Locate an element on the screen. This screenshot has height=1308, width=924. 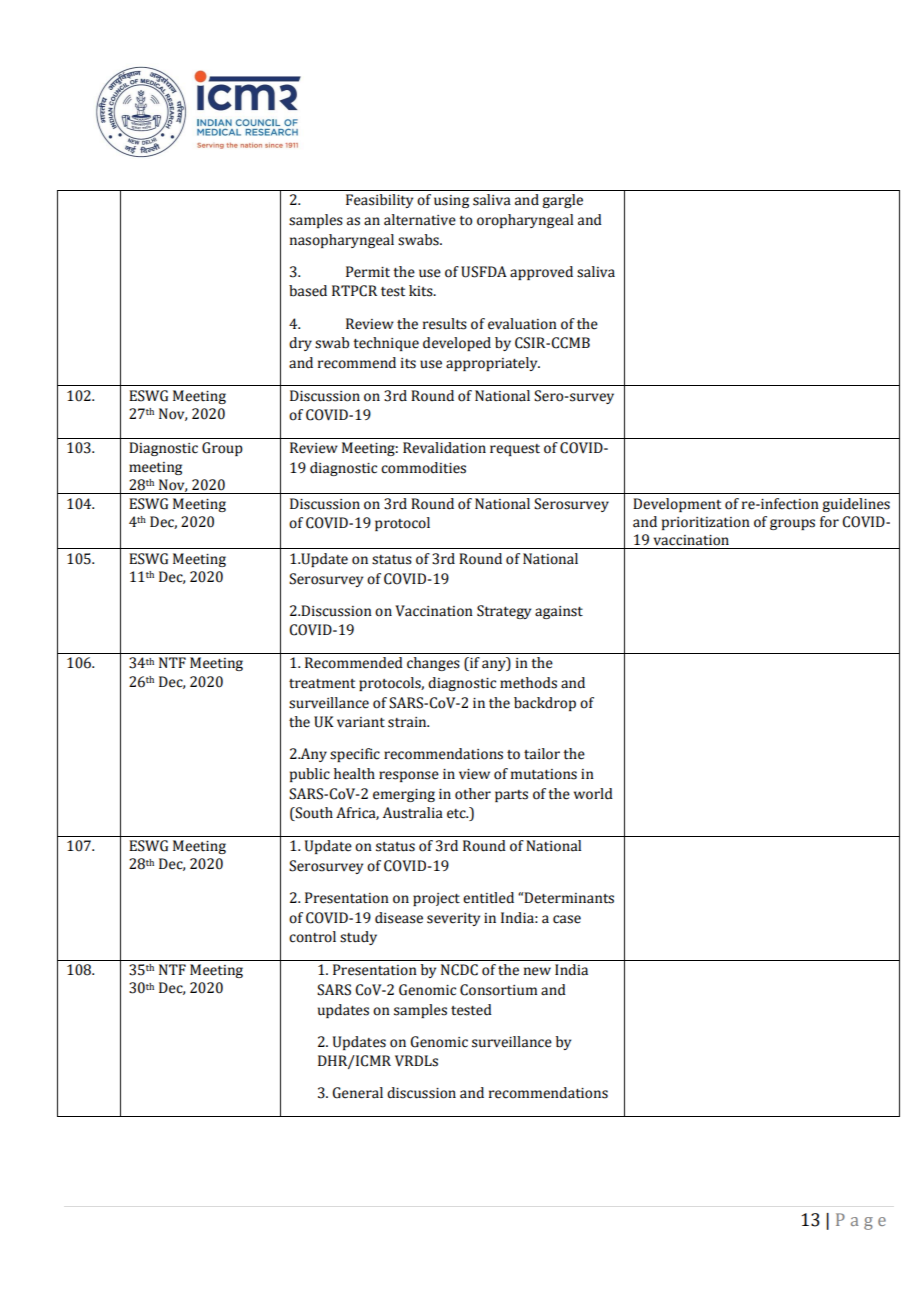
approved is located at coordinates (541, 273).
